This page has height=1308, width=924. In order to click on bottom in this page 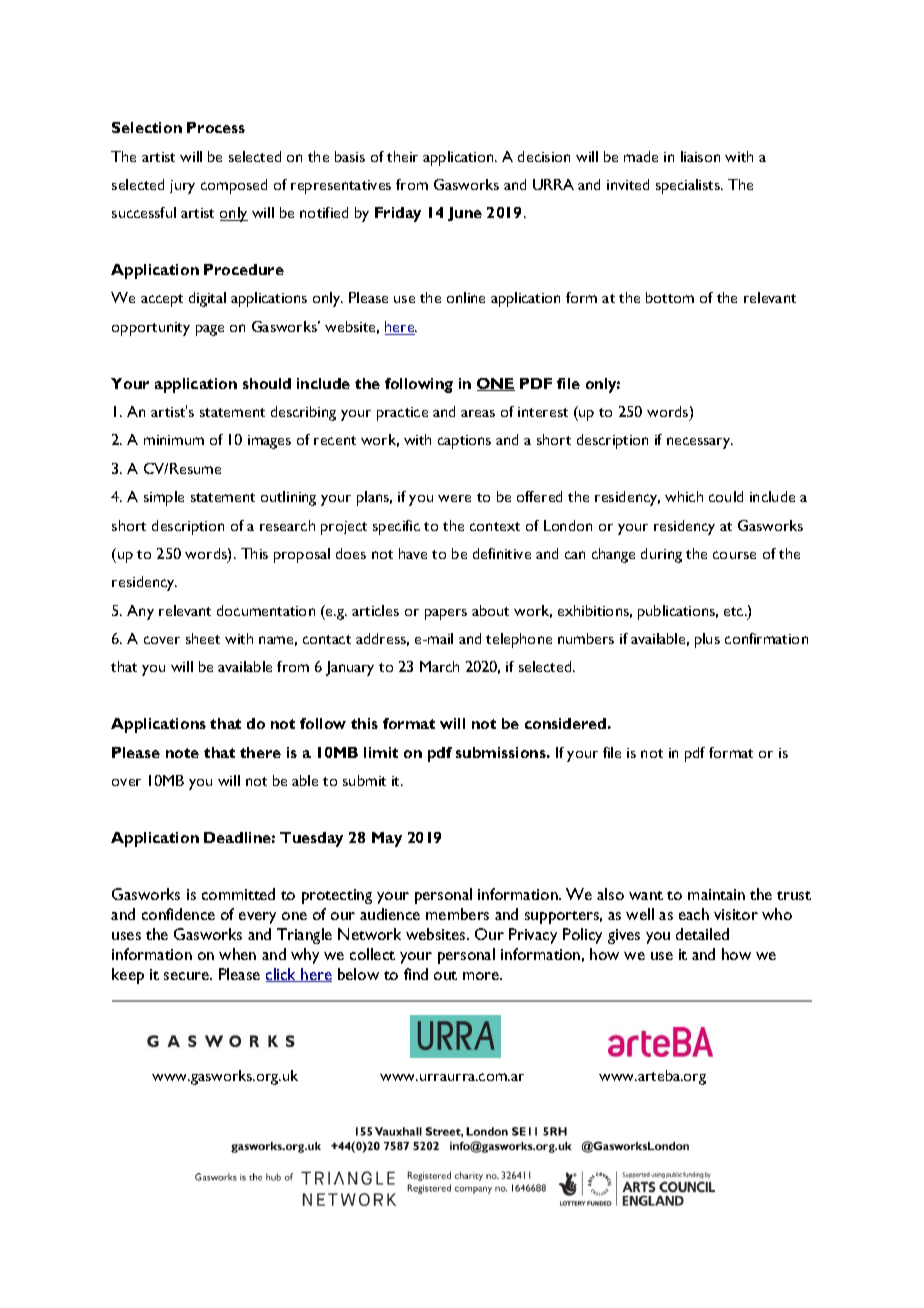, I will do `click(670, 297)`.
